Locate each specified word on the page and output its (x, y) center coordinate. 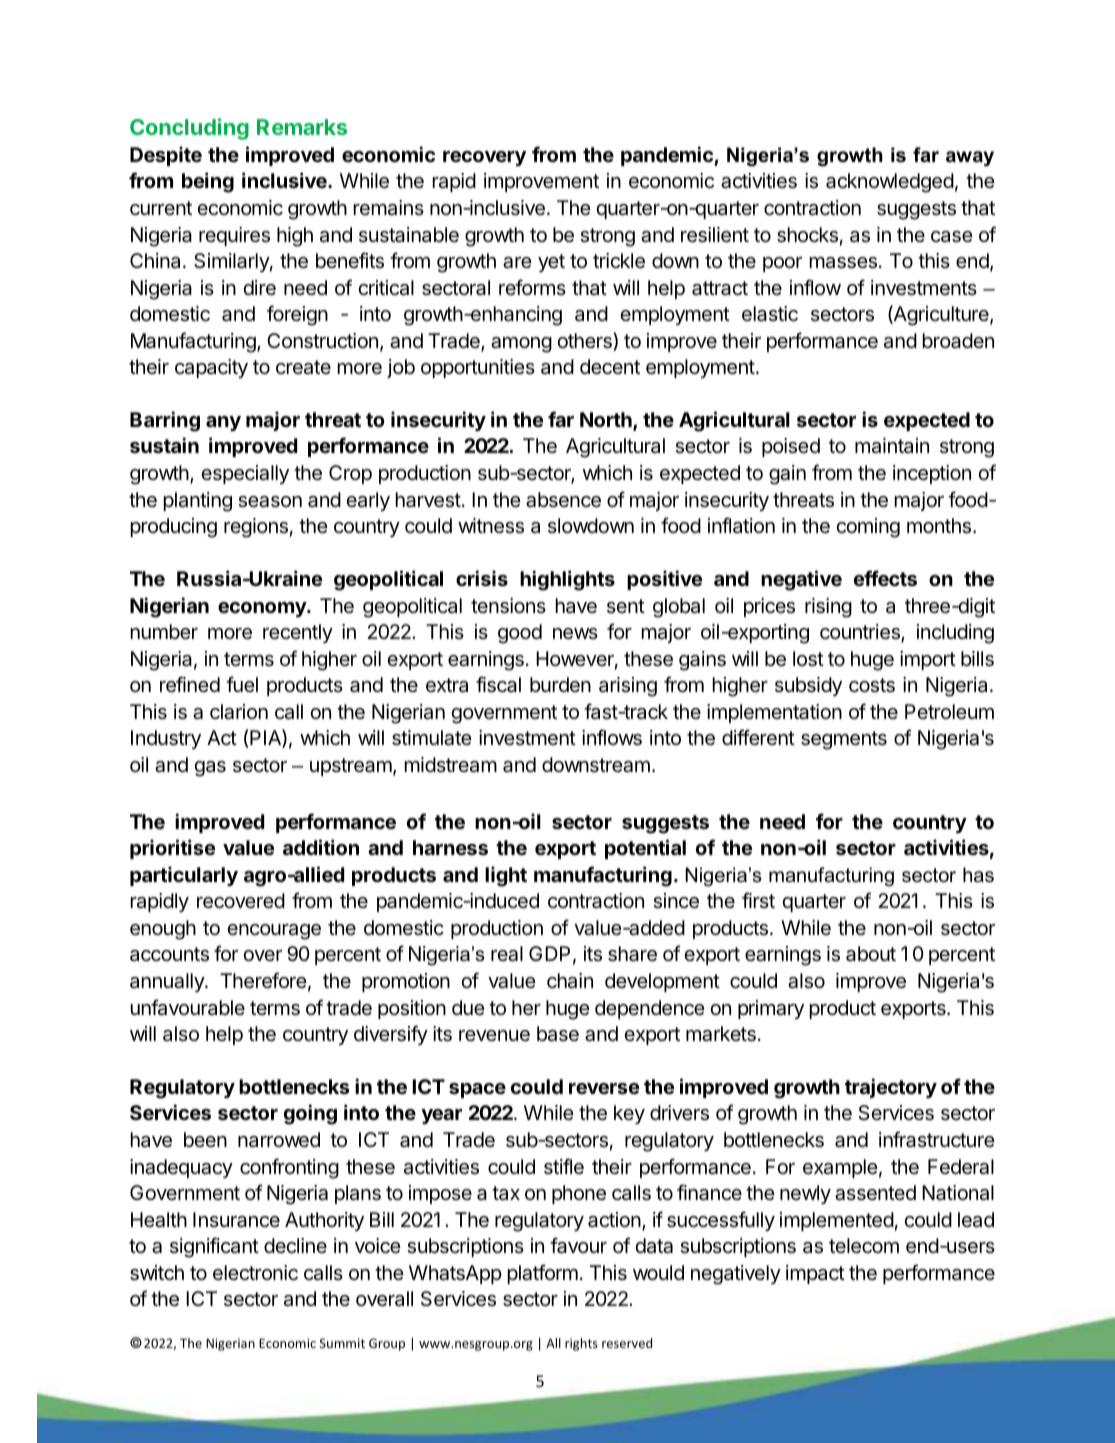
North (607, 421)
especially (245, 474)
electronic (255, 1273)
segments (844, 740)
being (208, 182)
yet (551, 263)
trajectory (891, 1088)
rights (581, 1344)
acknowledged (890, 183)
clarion (239, 712)
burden (560, 684)
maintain (892, 446)
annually (168, 982)
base (558, 1034)
